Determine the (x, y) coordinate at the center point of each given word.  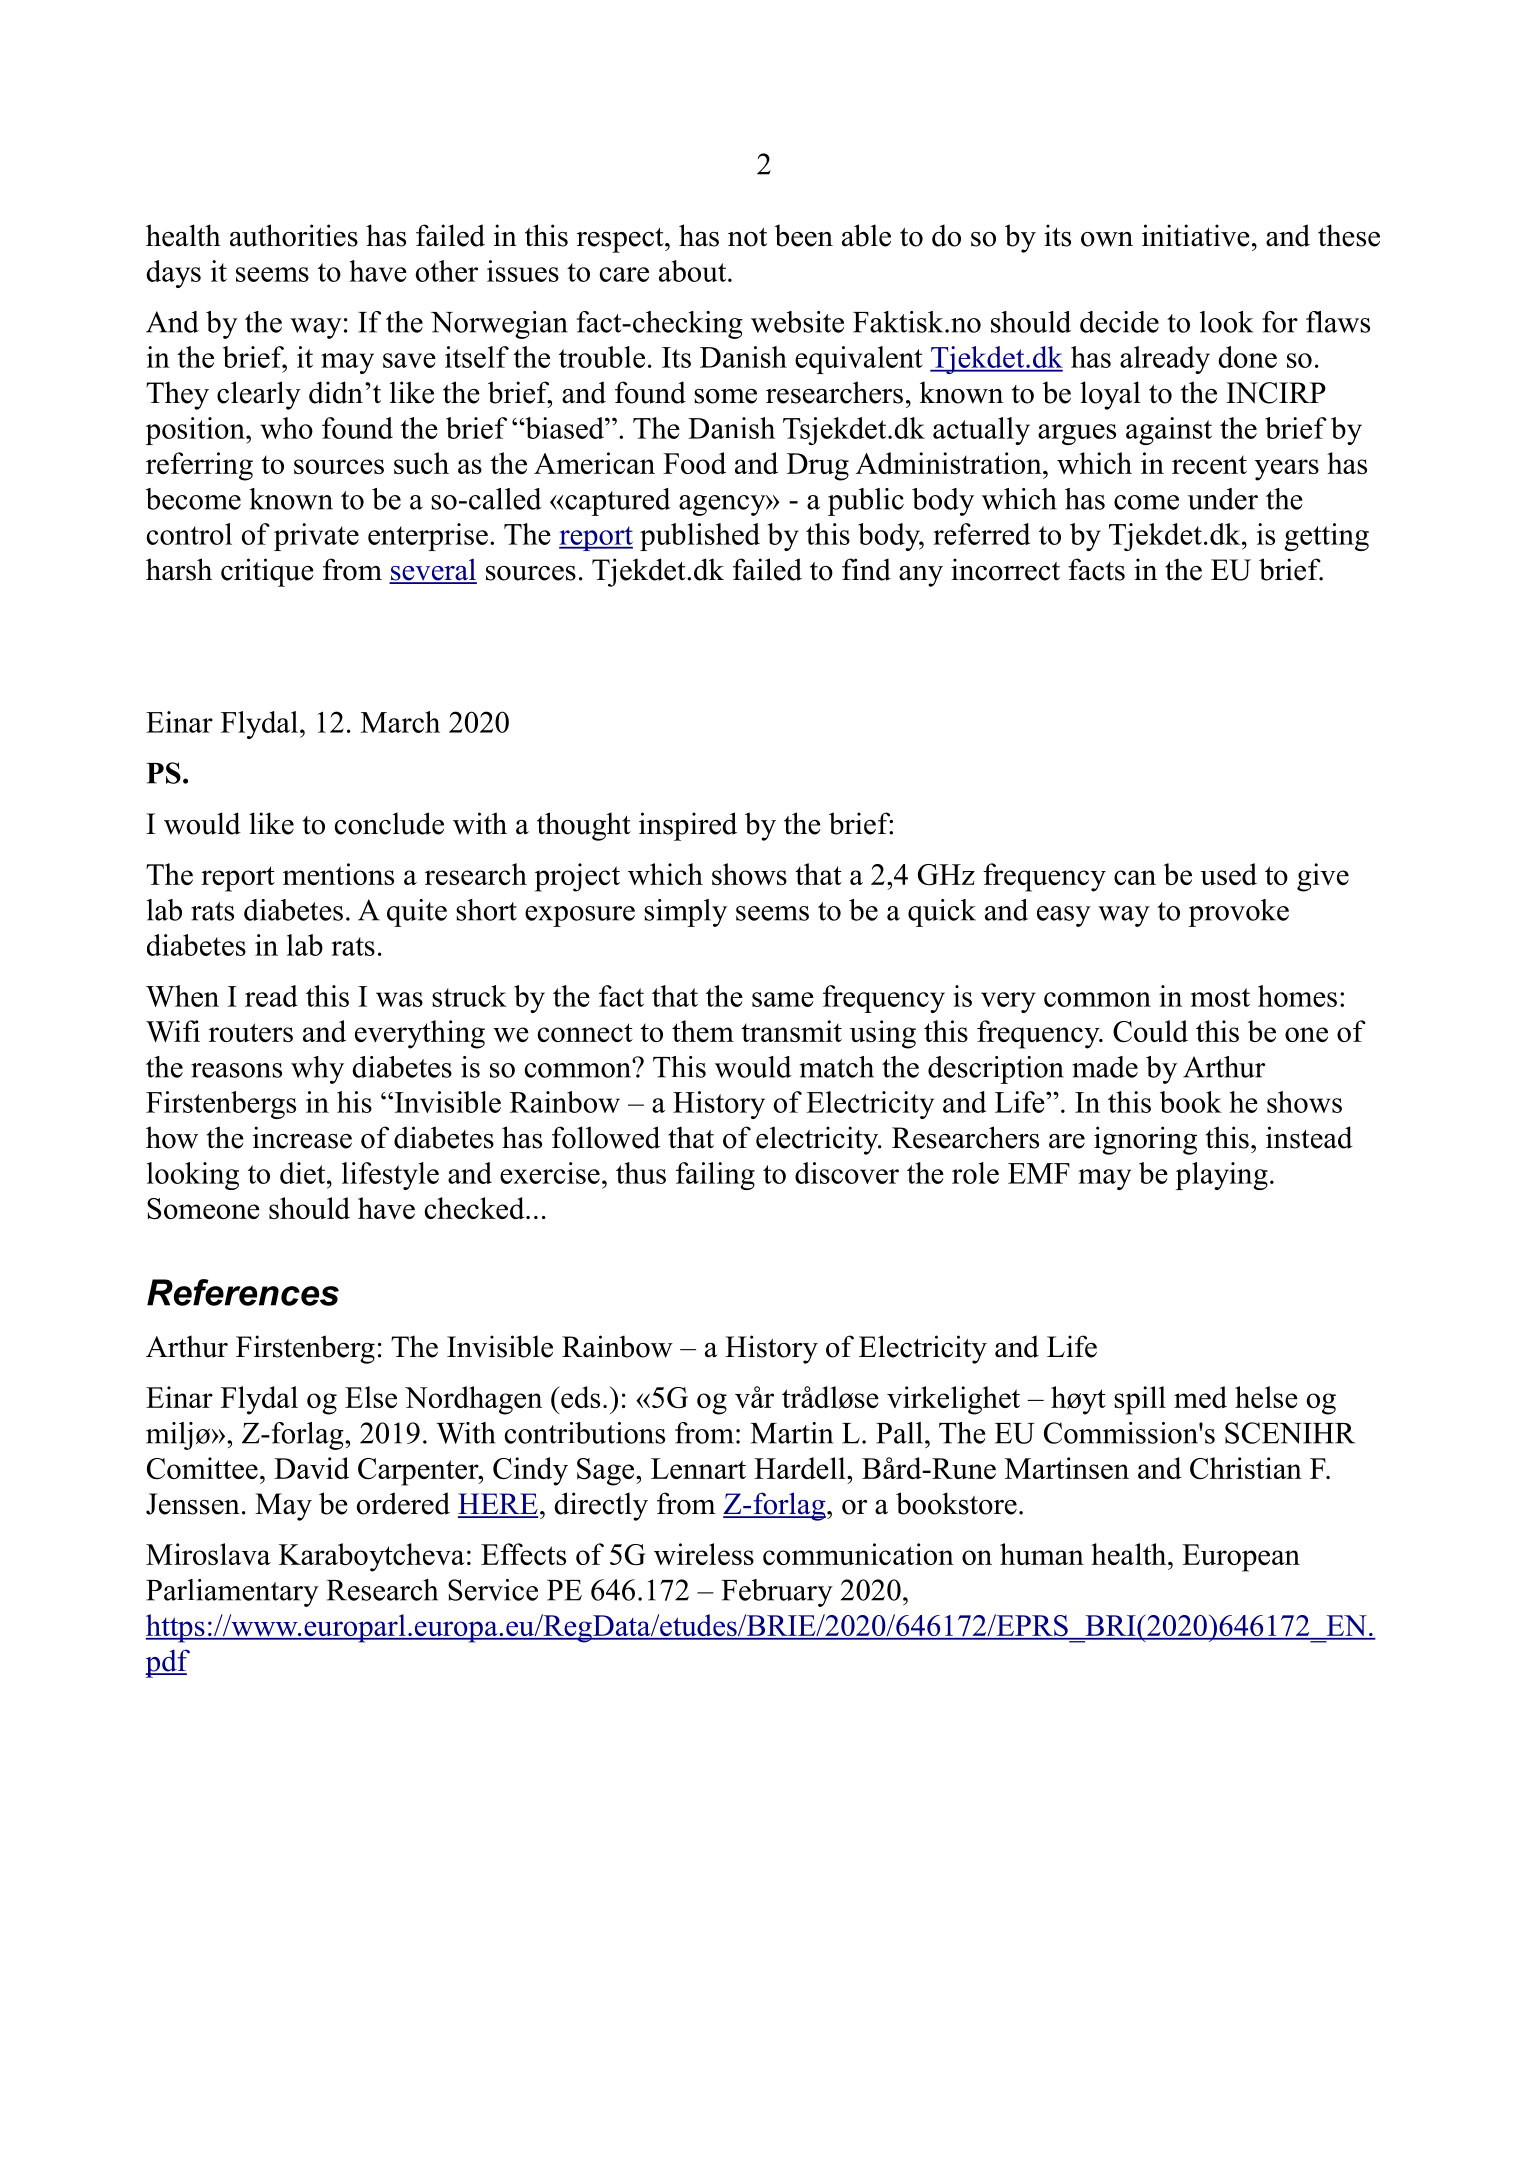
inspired (688, 826)
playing (1222, 1176)
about (694, 271)
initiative (1196, 235)
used (1228, 874)
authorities (294, 235)
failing (715, 1176)
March (400, 722)
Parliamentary (232, 1593)
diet (304, 1173)
